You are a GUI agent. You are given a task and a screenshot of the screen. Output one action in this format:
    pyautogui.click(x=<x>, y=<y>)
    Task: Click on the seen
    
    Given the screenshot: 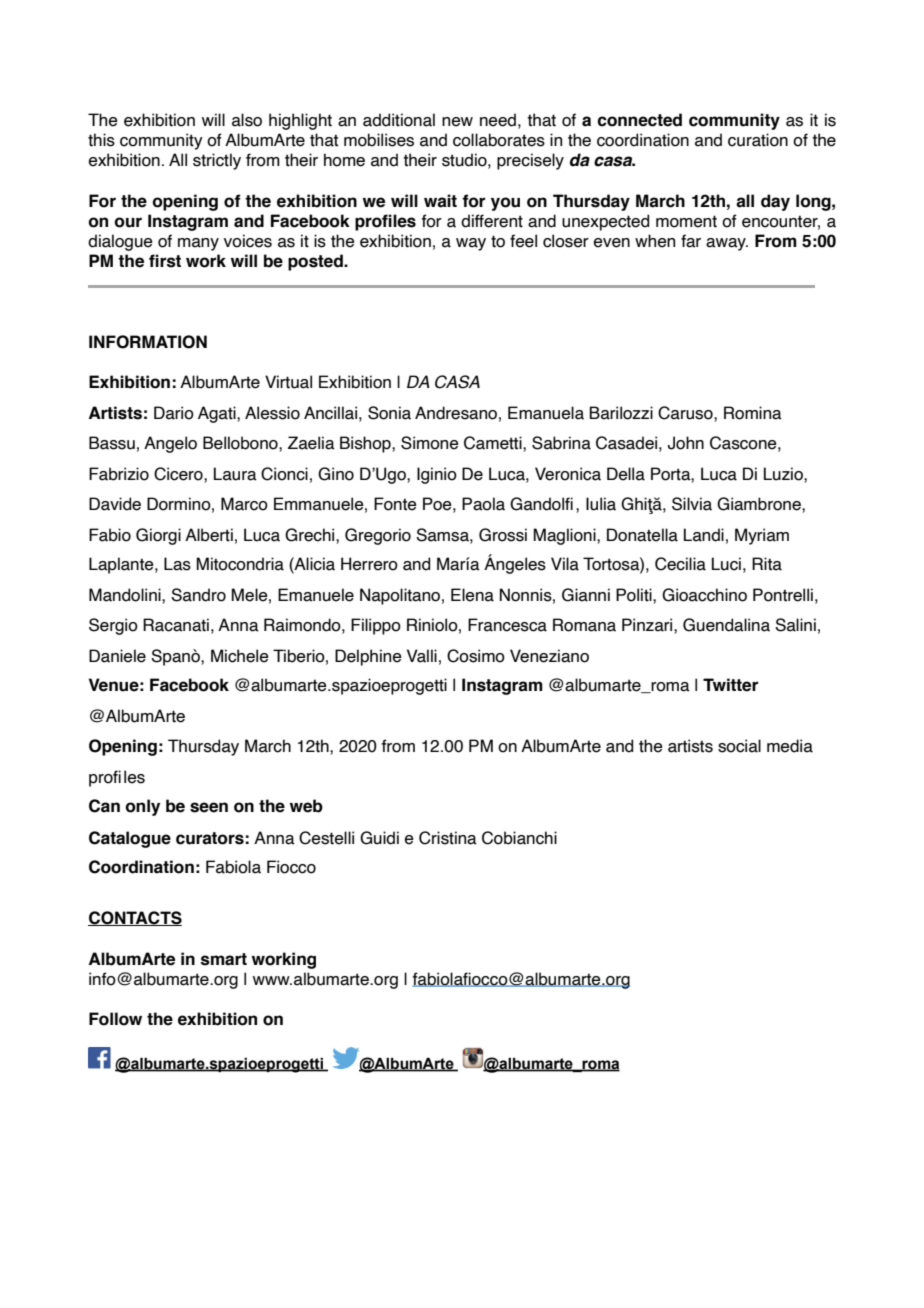 What is the action you would take?
    pyautogui.click(x=209, y=807)
